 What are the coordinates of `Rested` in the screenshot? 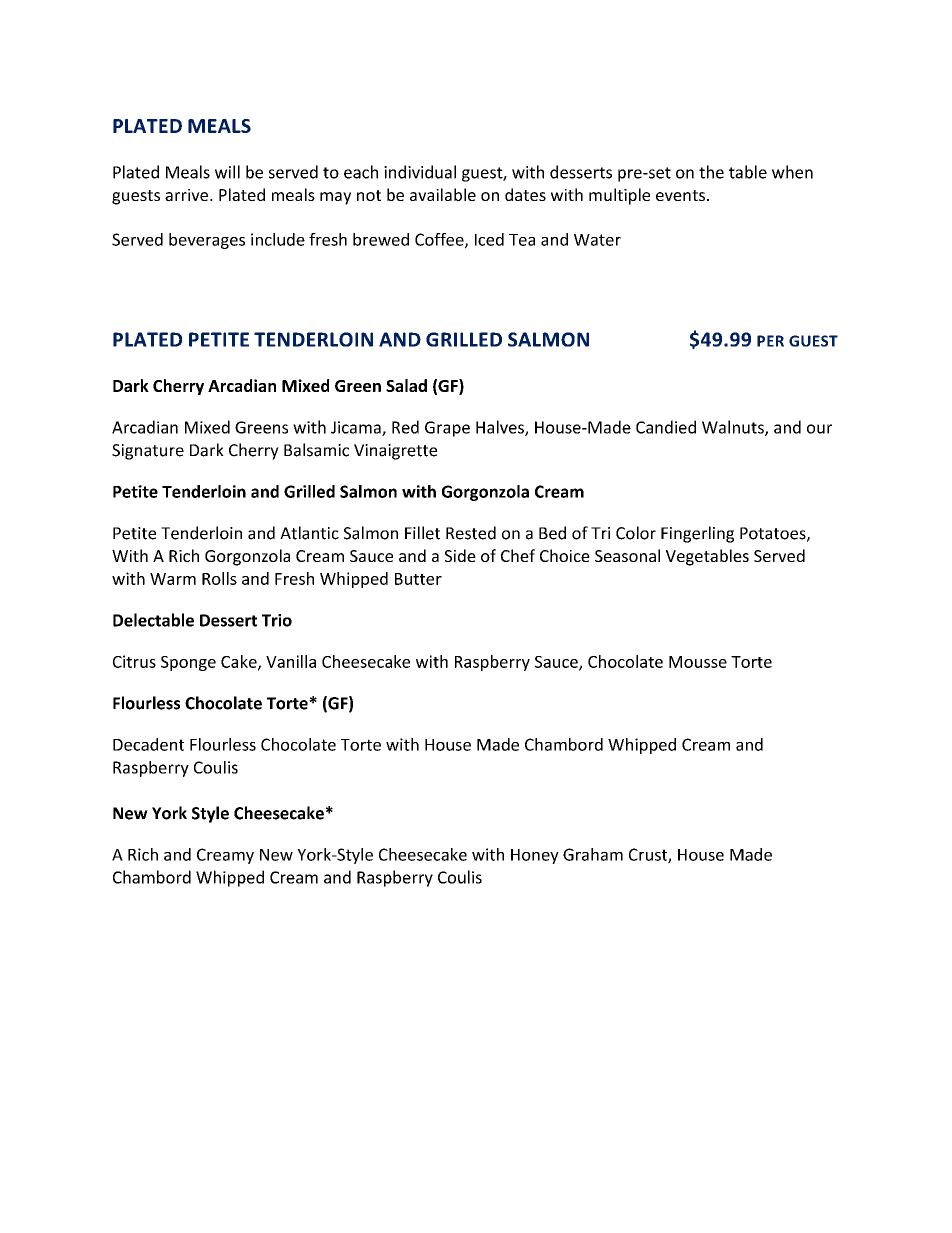 It's located at (471, 533).
